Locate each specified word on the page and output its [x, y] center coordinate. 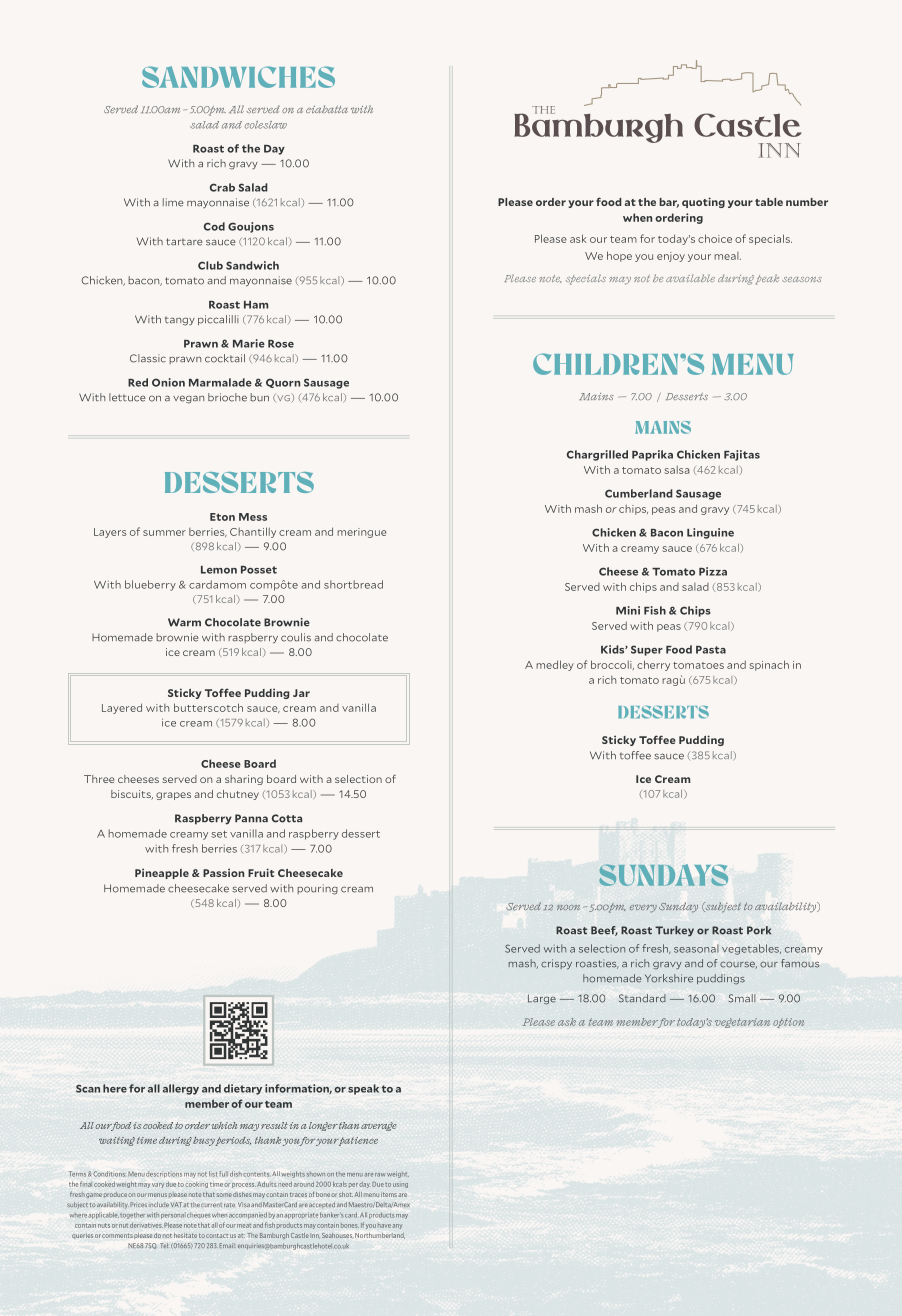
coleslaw [266, 125]
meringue [362, 533]
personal [173, 1216]
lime [173, 202]
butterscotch [208, 707]
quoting [703, 202]
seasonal [696, 949]
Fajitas [742, 455]
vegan [188, 399]
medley [555, 665]
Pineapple [162, 873]
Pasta [711, 650]
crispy [556, 964]
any [397, 1226]
